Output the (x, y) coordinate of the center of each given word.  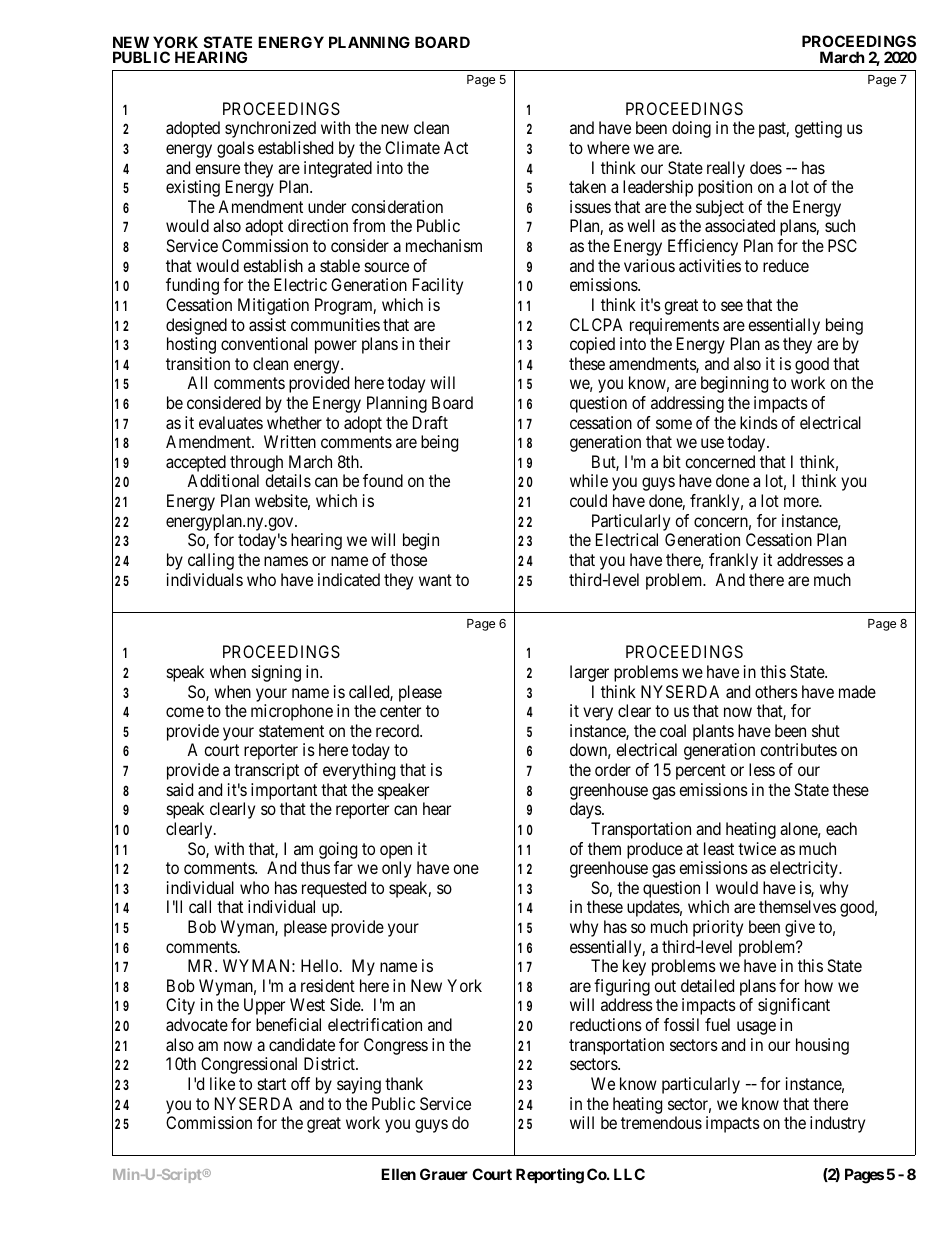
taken (587, 186)
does (766, 167)
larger (589, 673)
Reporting (550, 1176)
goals (235, 149)
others (776, 691)
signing (276, 673)
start (272, 1084)
